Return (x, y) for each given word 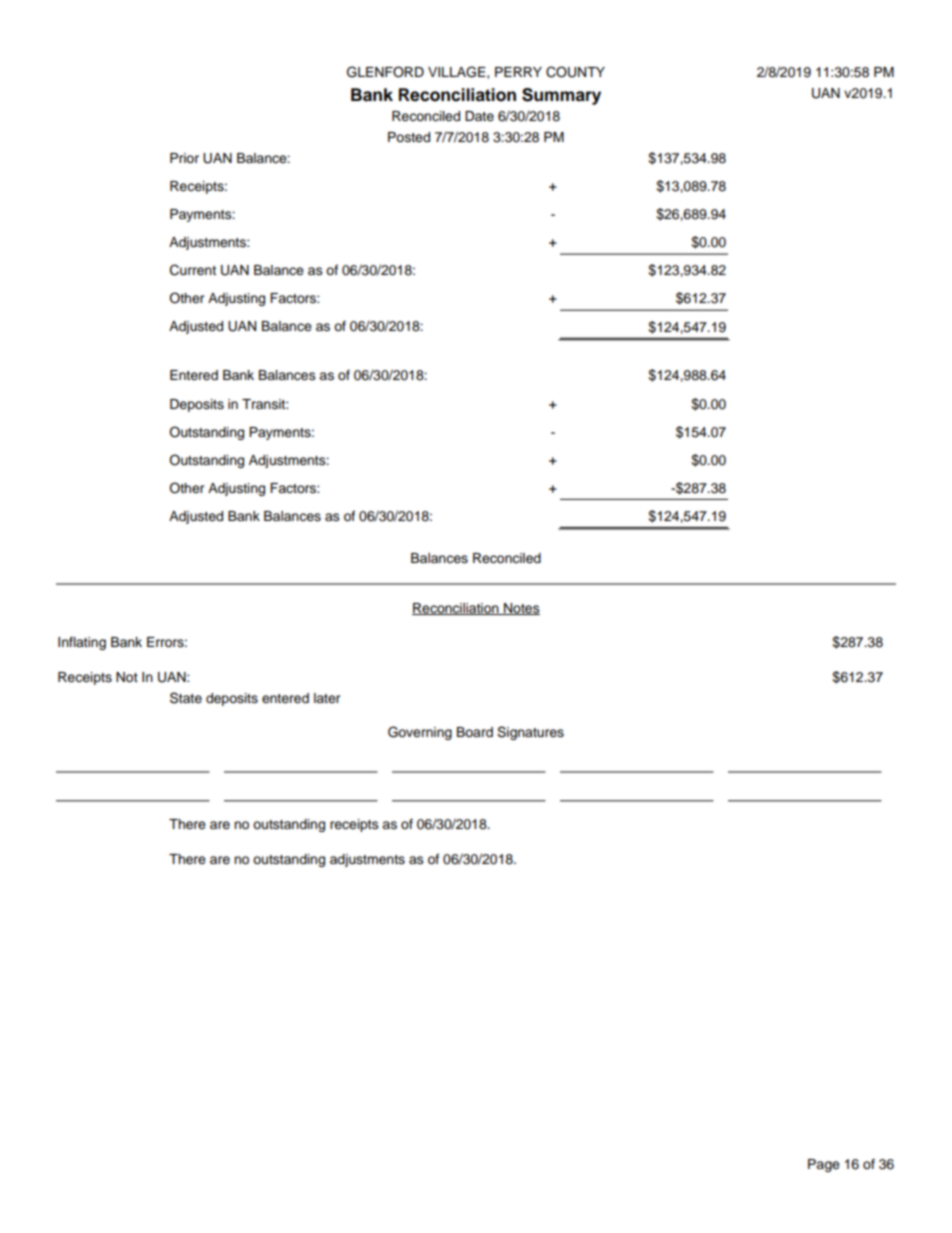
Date (479, 116)
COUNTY (575, 72)
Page (824, 1165)
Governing (420, 733)
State (186, 698)
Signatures (530, 733)
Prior (184, 158)
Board (475, 732)
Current (193, 270)
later (327, 698)
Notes (521, 609)
